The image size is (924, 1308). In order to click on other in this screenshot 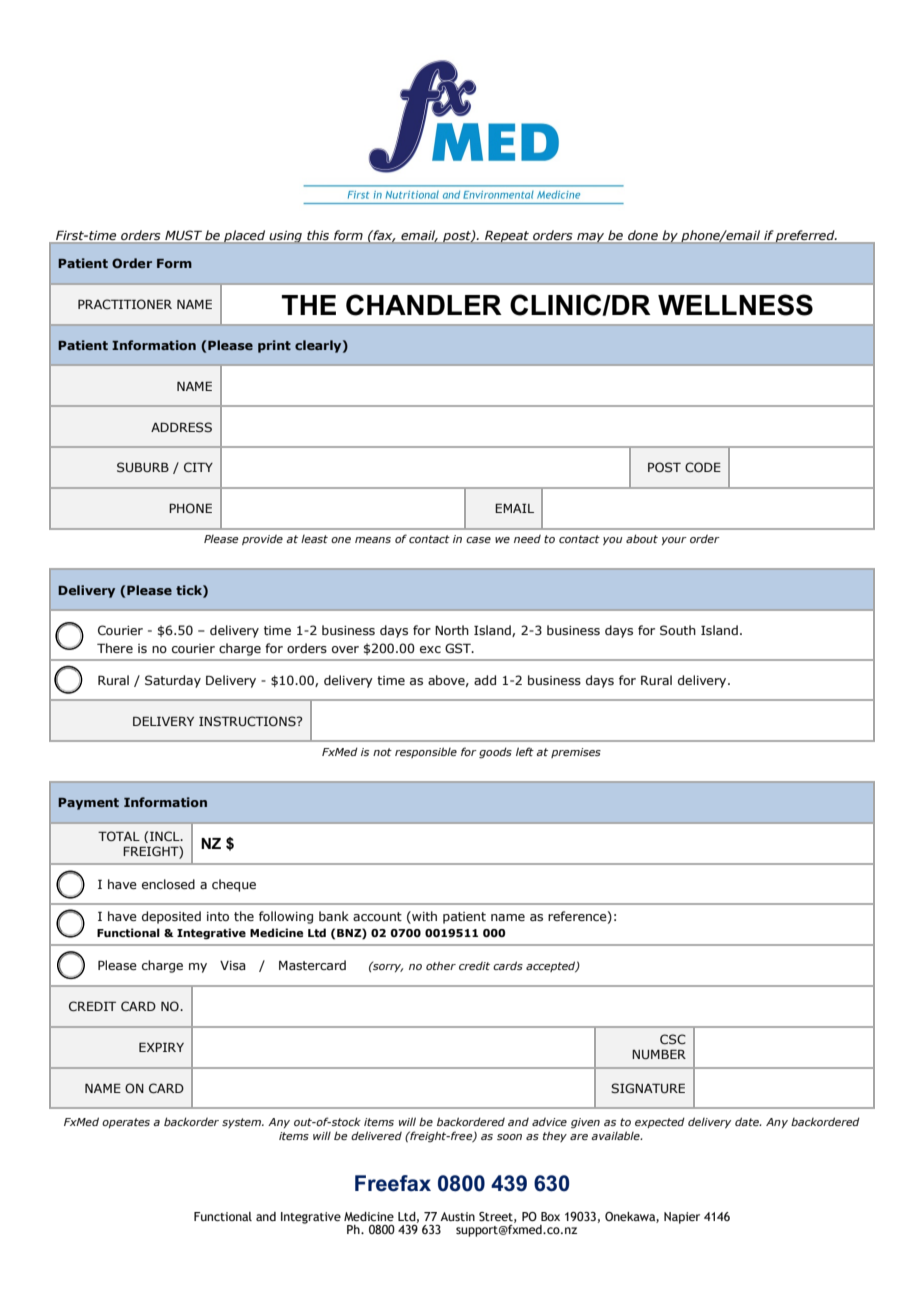, I will do `click(441, 965)`.
